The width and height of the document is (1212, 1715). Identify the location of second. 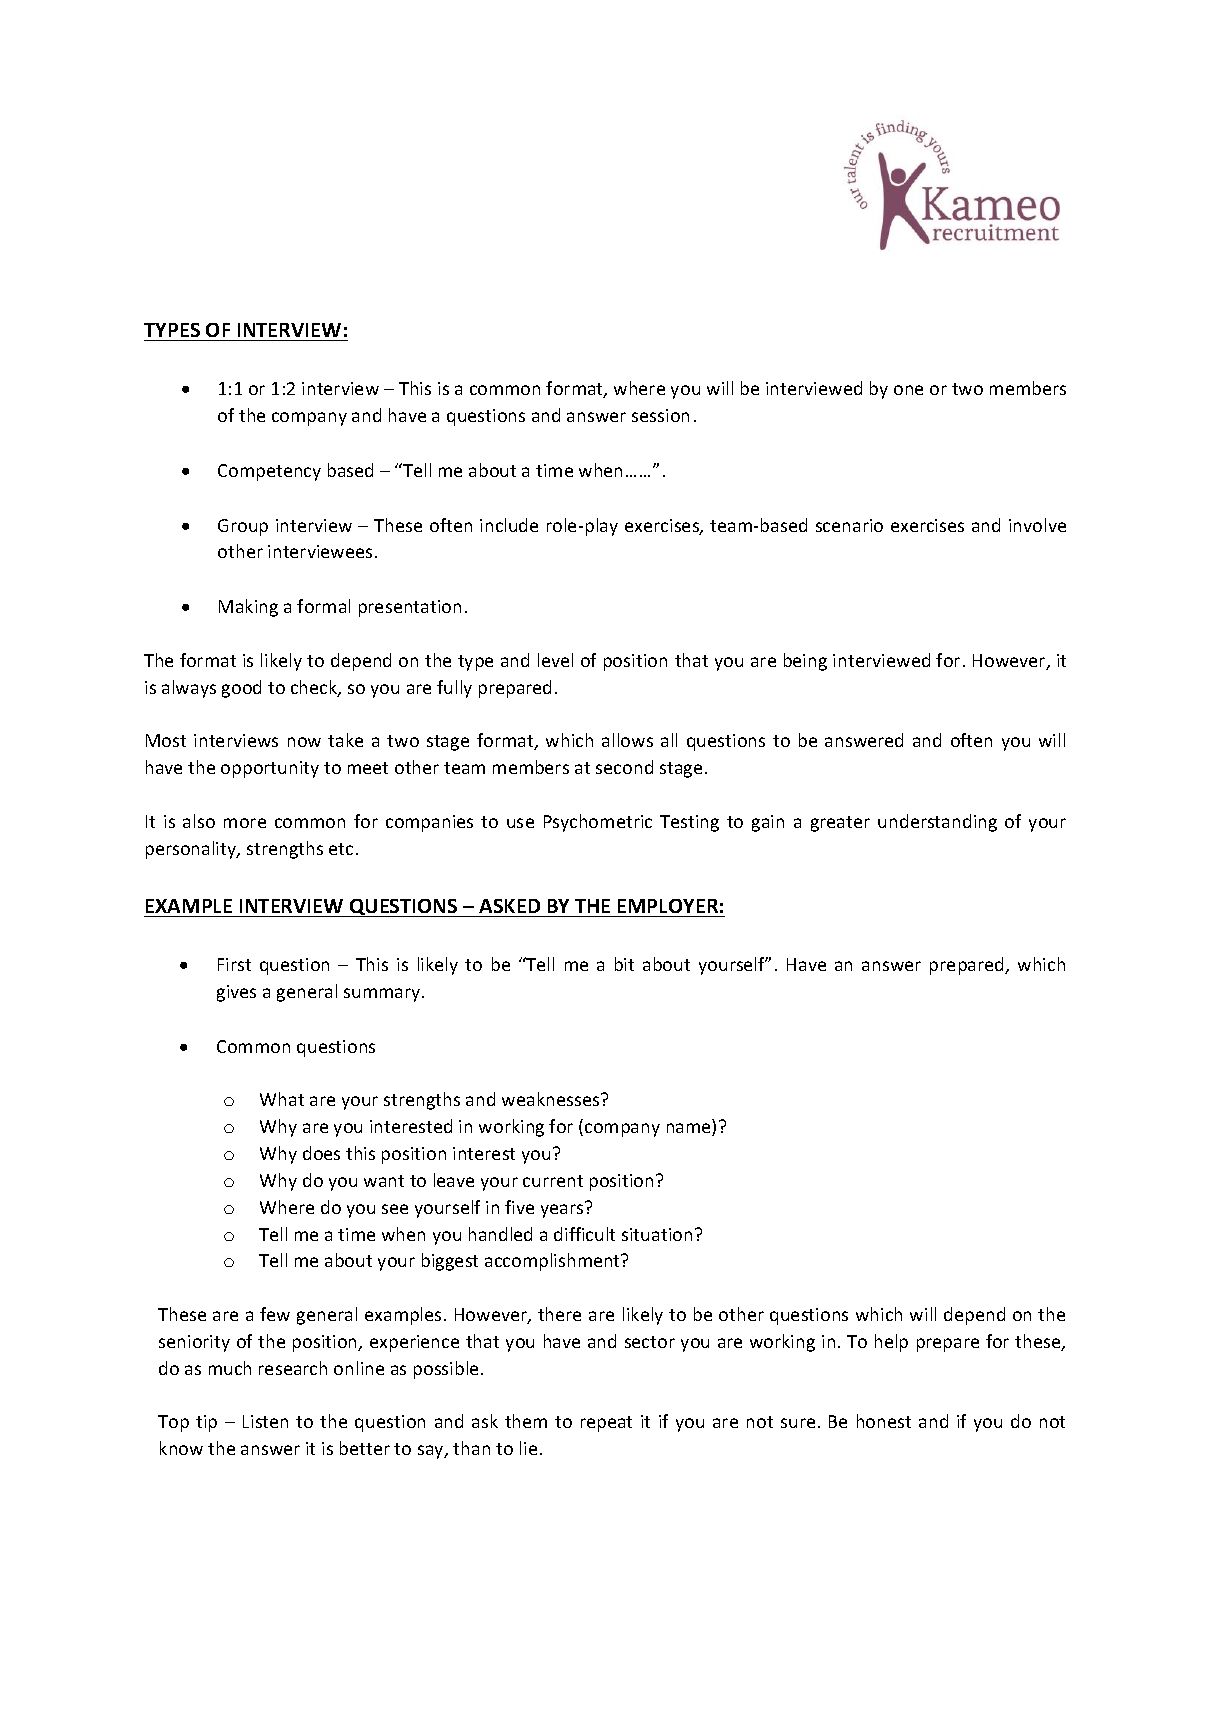
(624, 767).
